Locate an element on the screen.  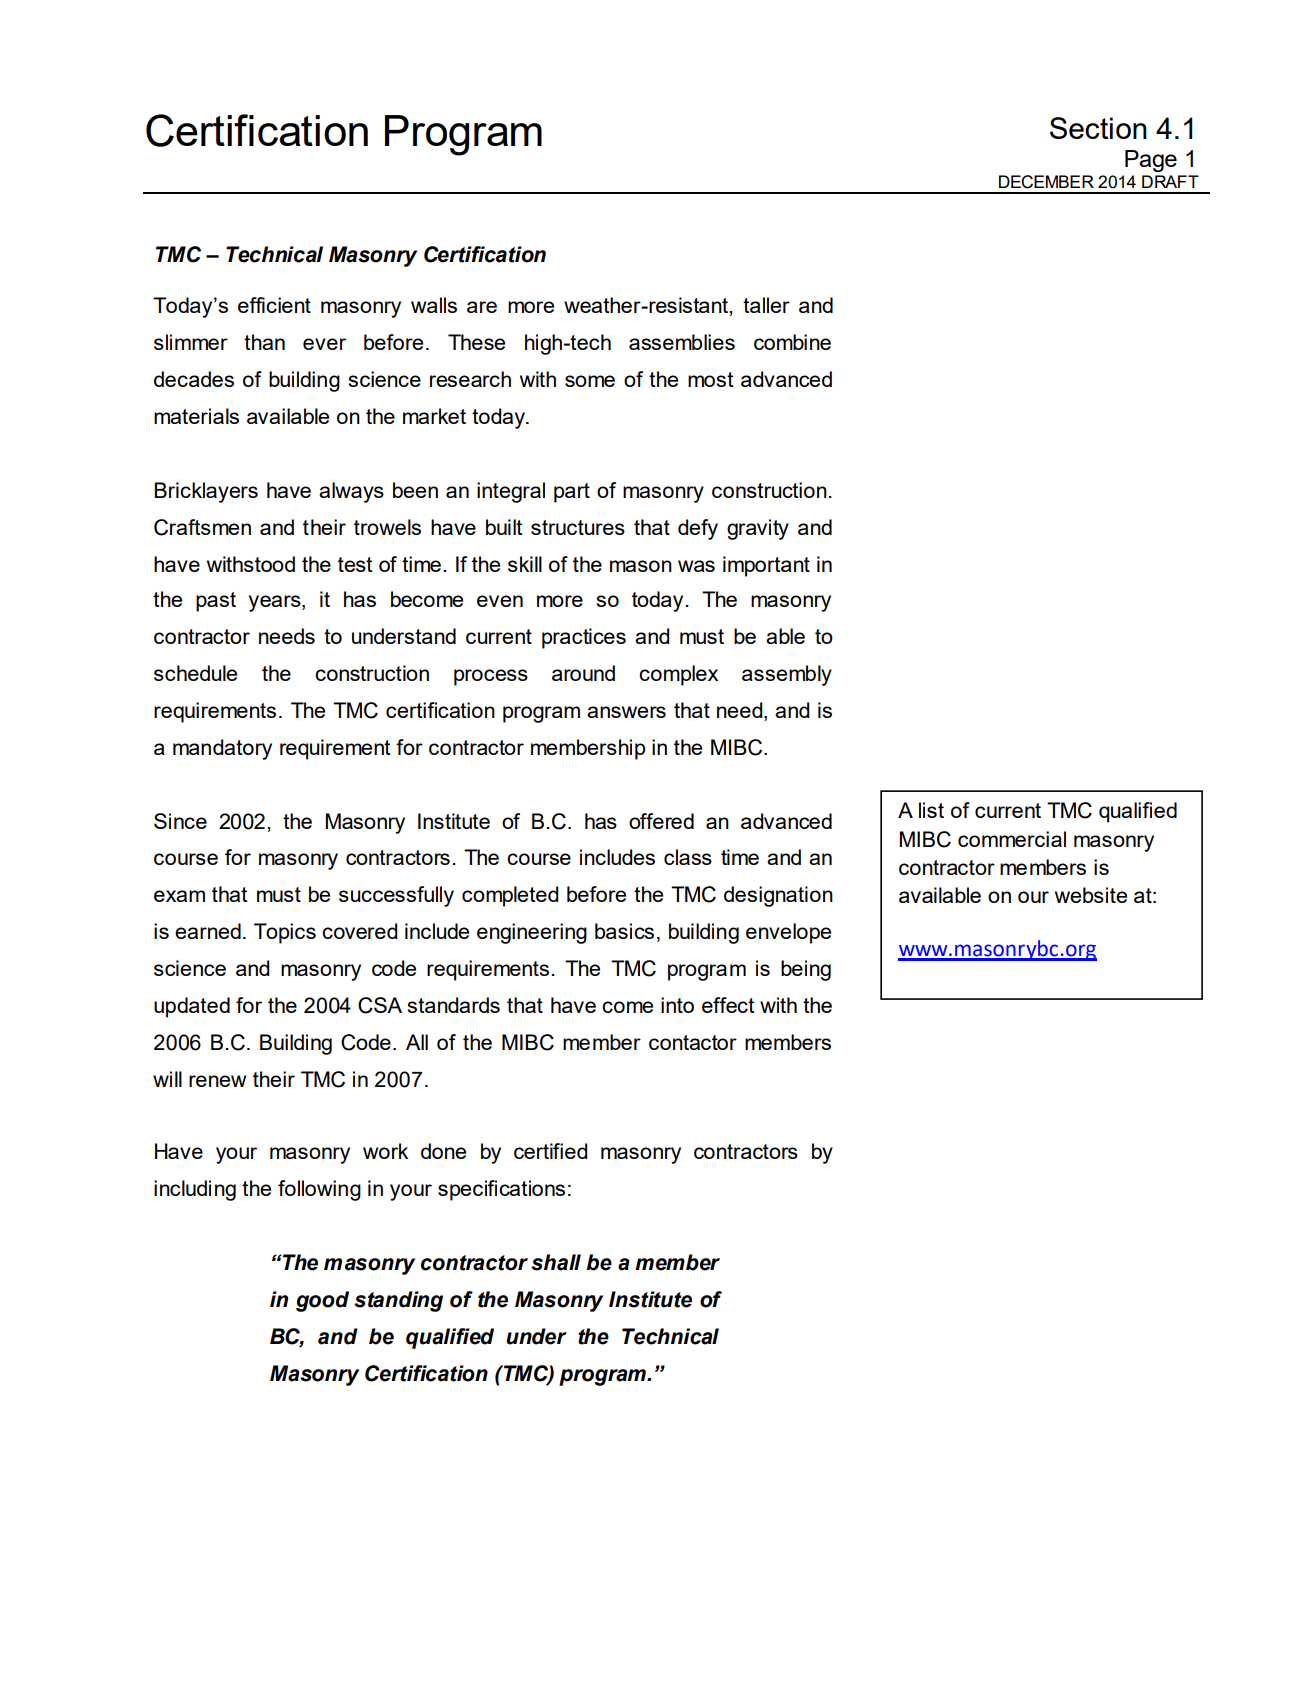
Craftsmen is located at coordinates (202, 527).
